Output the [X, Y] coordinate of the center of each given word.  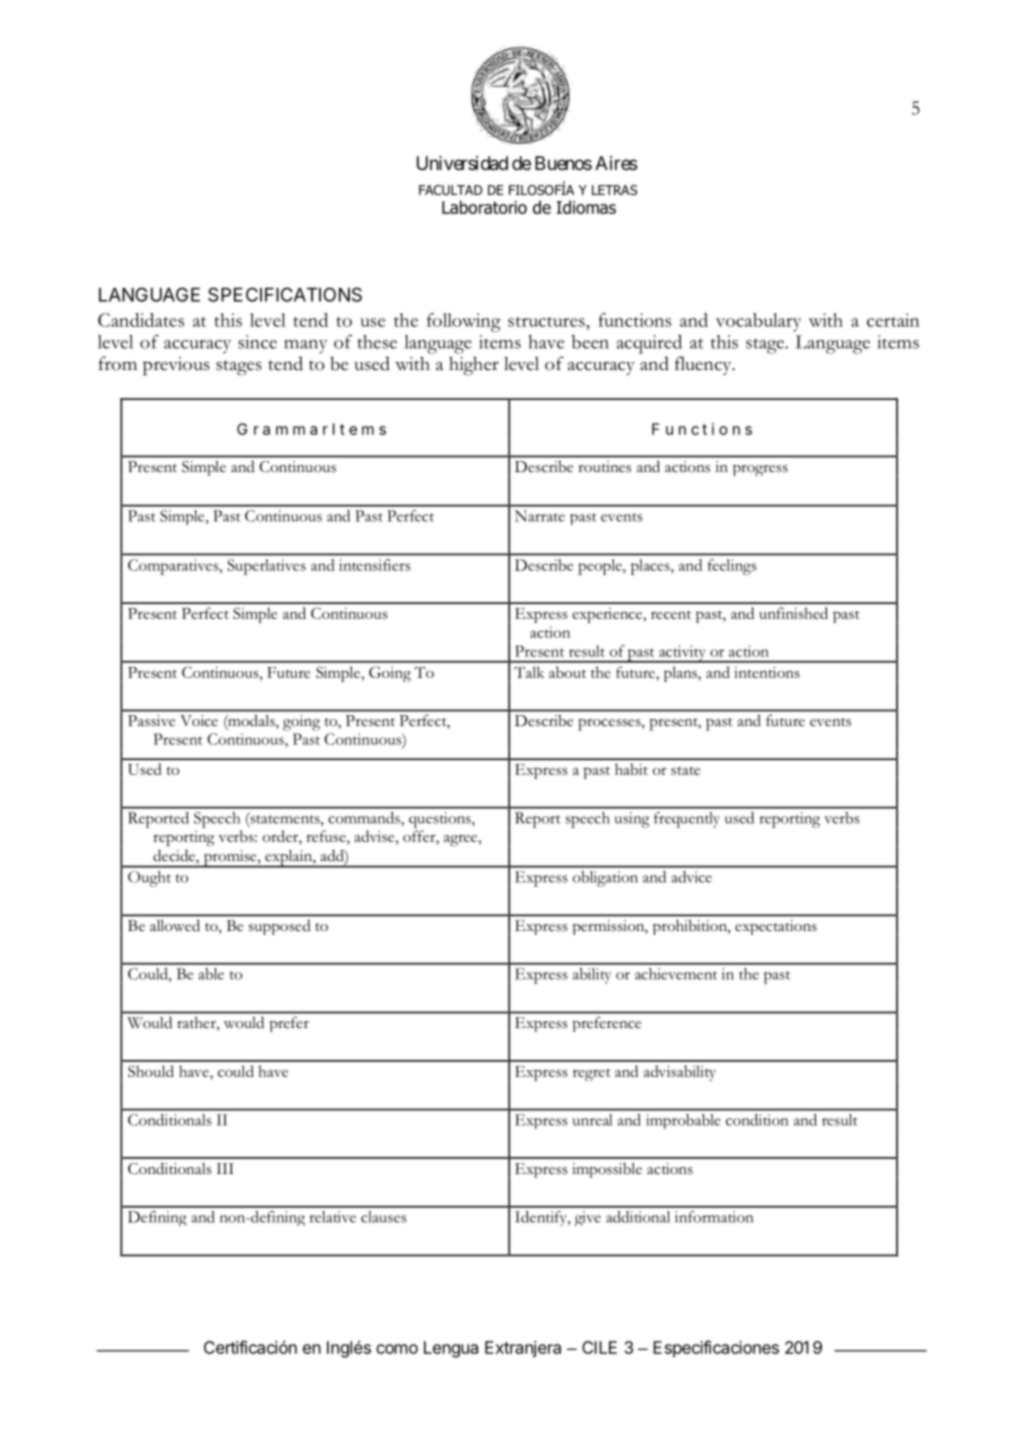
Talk [529, 672]
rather [197, 1024]
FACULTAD [451, 190]
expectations [776, 927]
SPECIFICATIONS [285, 294]
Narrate [540, 516]
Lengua [451, 1349]
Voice [199, 721]
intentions [767, 672]
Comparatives [174, 567]
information [714, 1217]
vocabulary [759, 322]
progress [760, 470]
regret [592, 1075]
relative [332, 1217]
